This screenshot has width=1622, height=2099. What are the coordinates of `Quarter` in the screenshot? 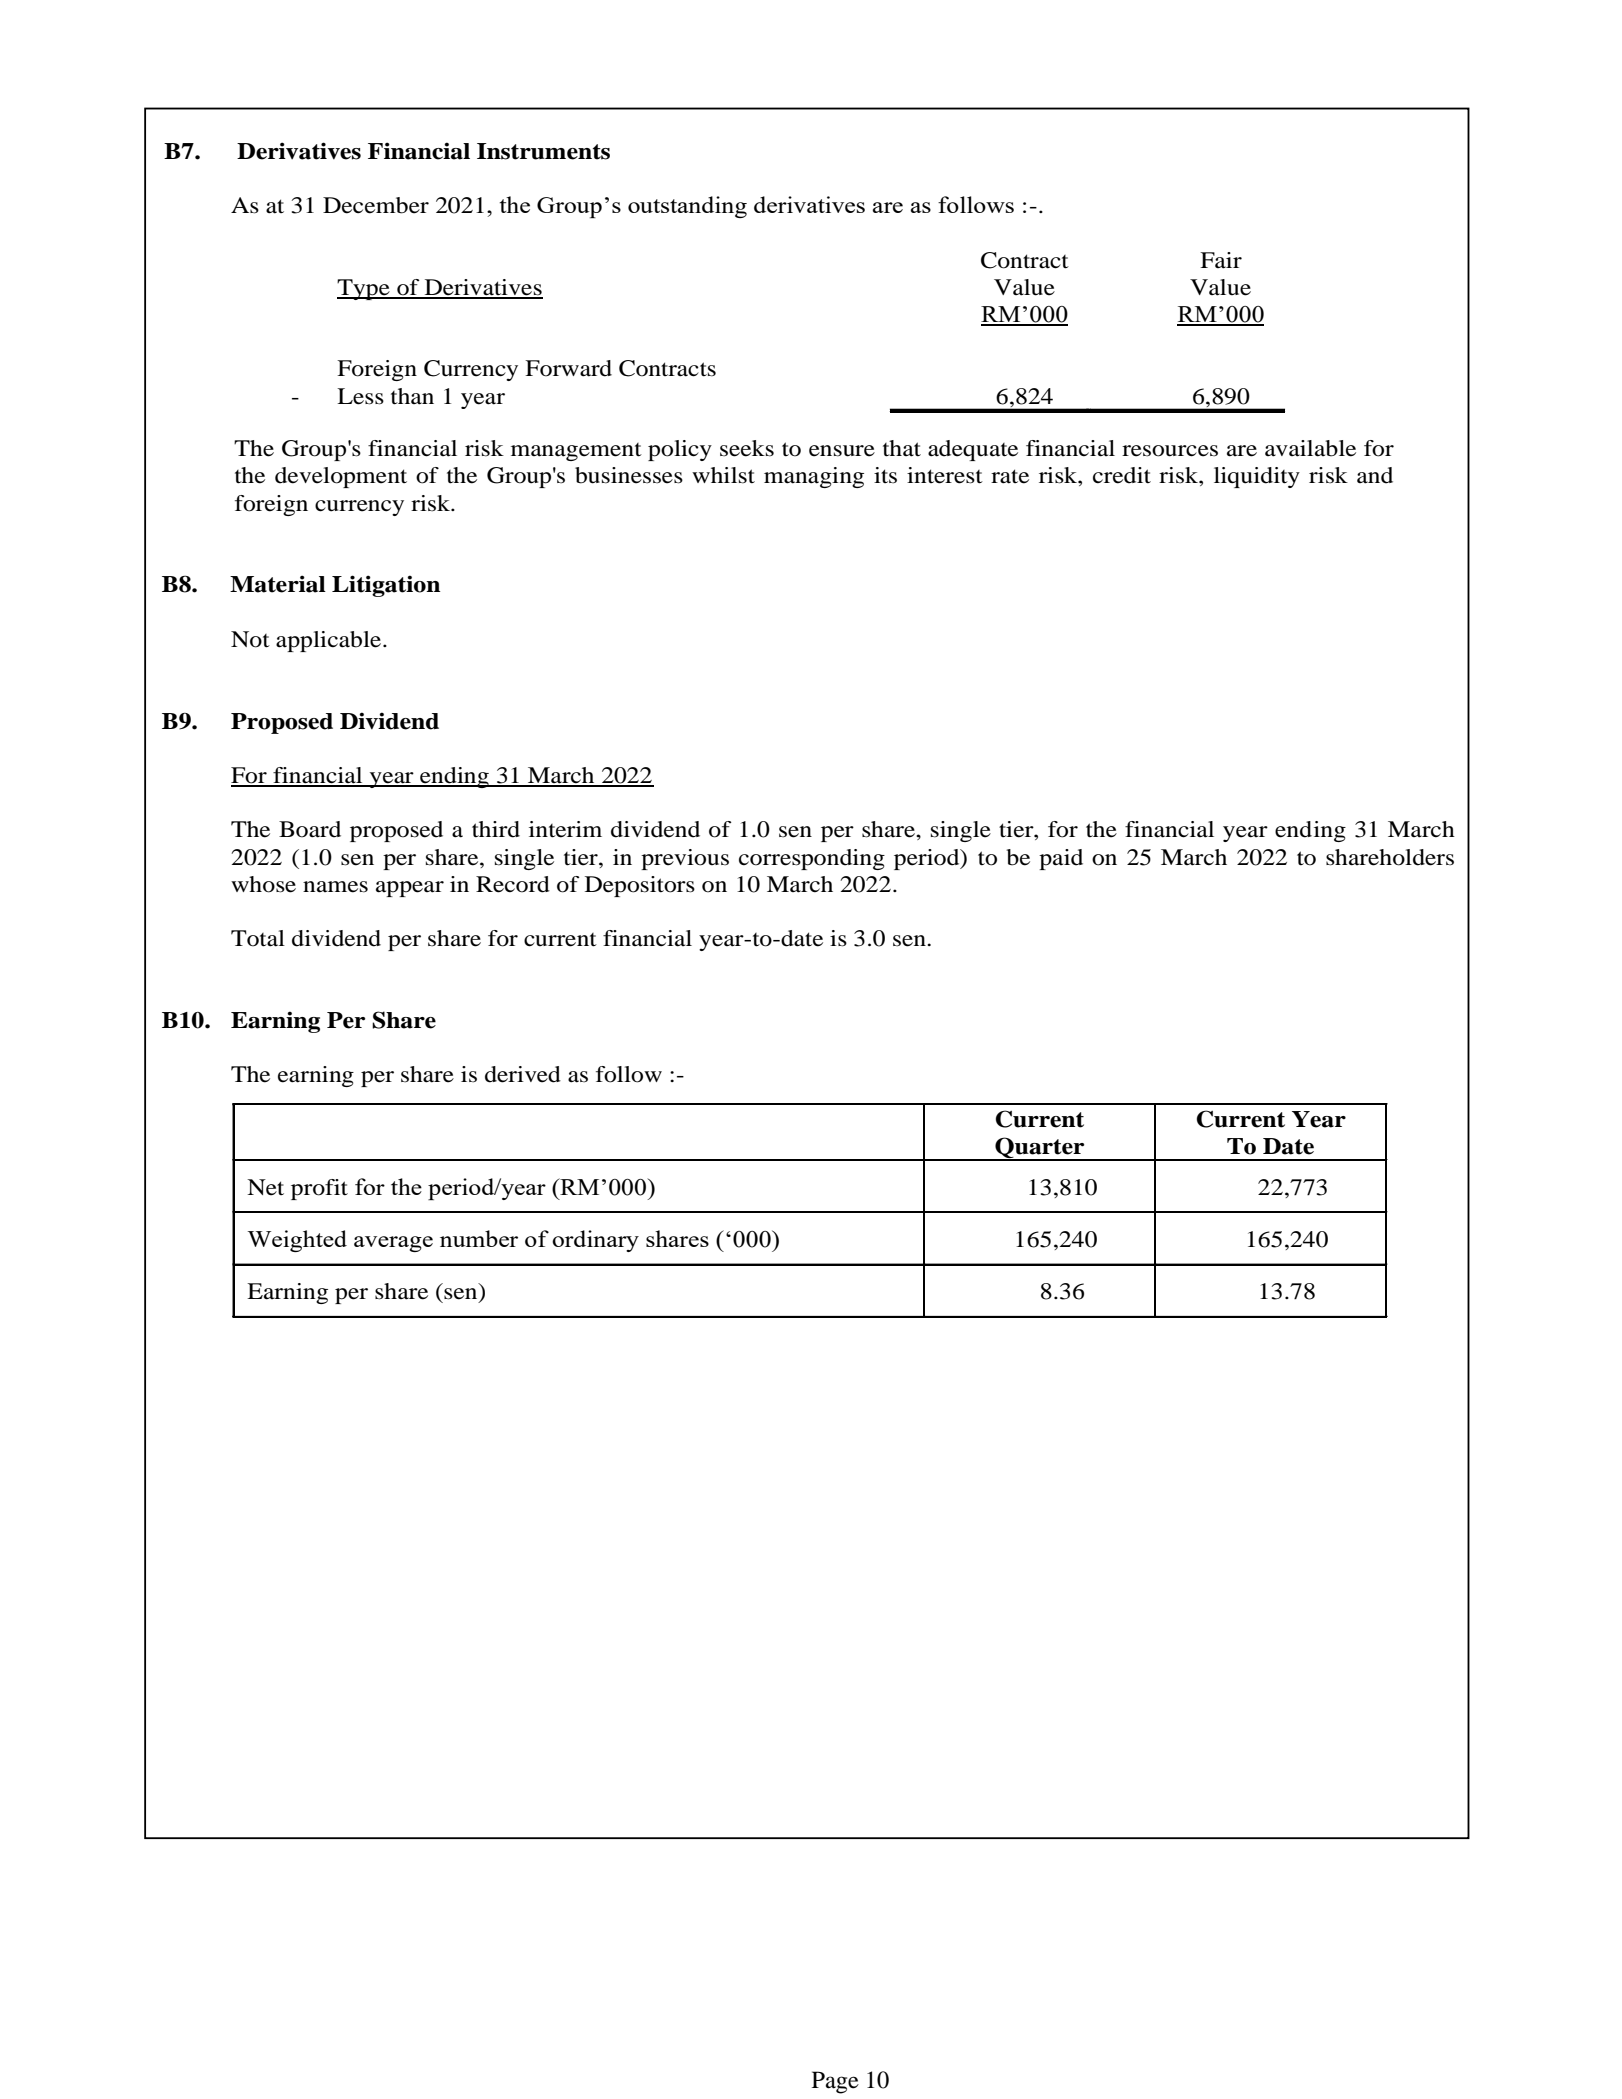 It's located at (1040, 1149).
